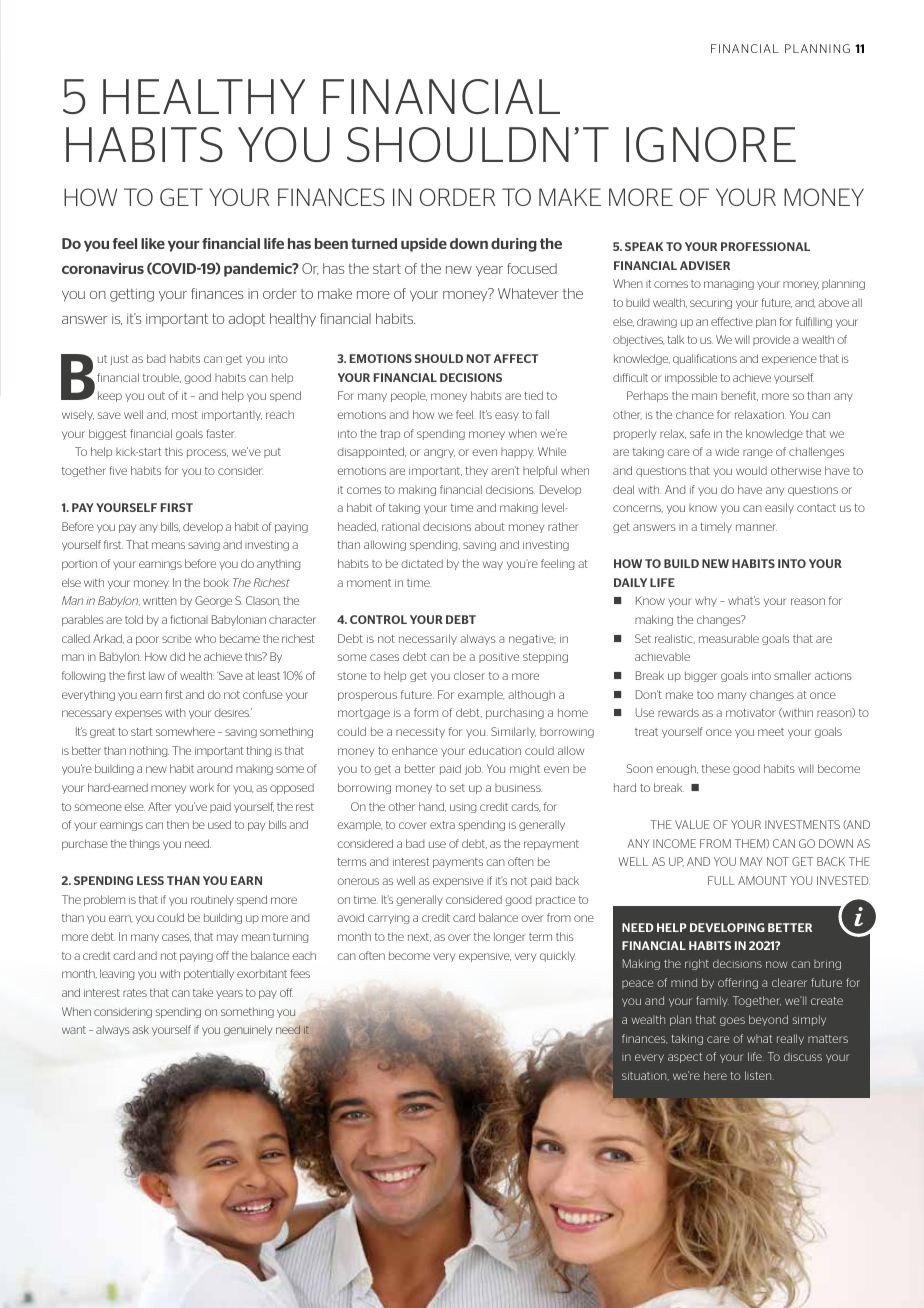 Image resolution: width=924 pixels, height=1308 pixels. I want to click on INVESTMENTS, so click(802, 824).
